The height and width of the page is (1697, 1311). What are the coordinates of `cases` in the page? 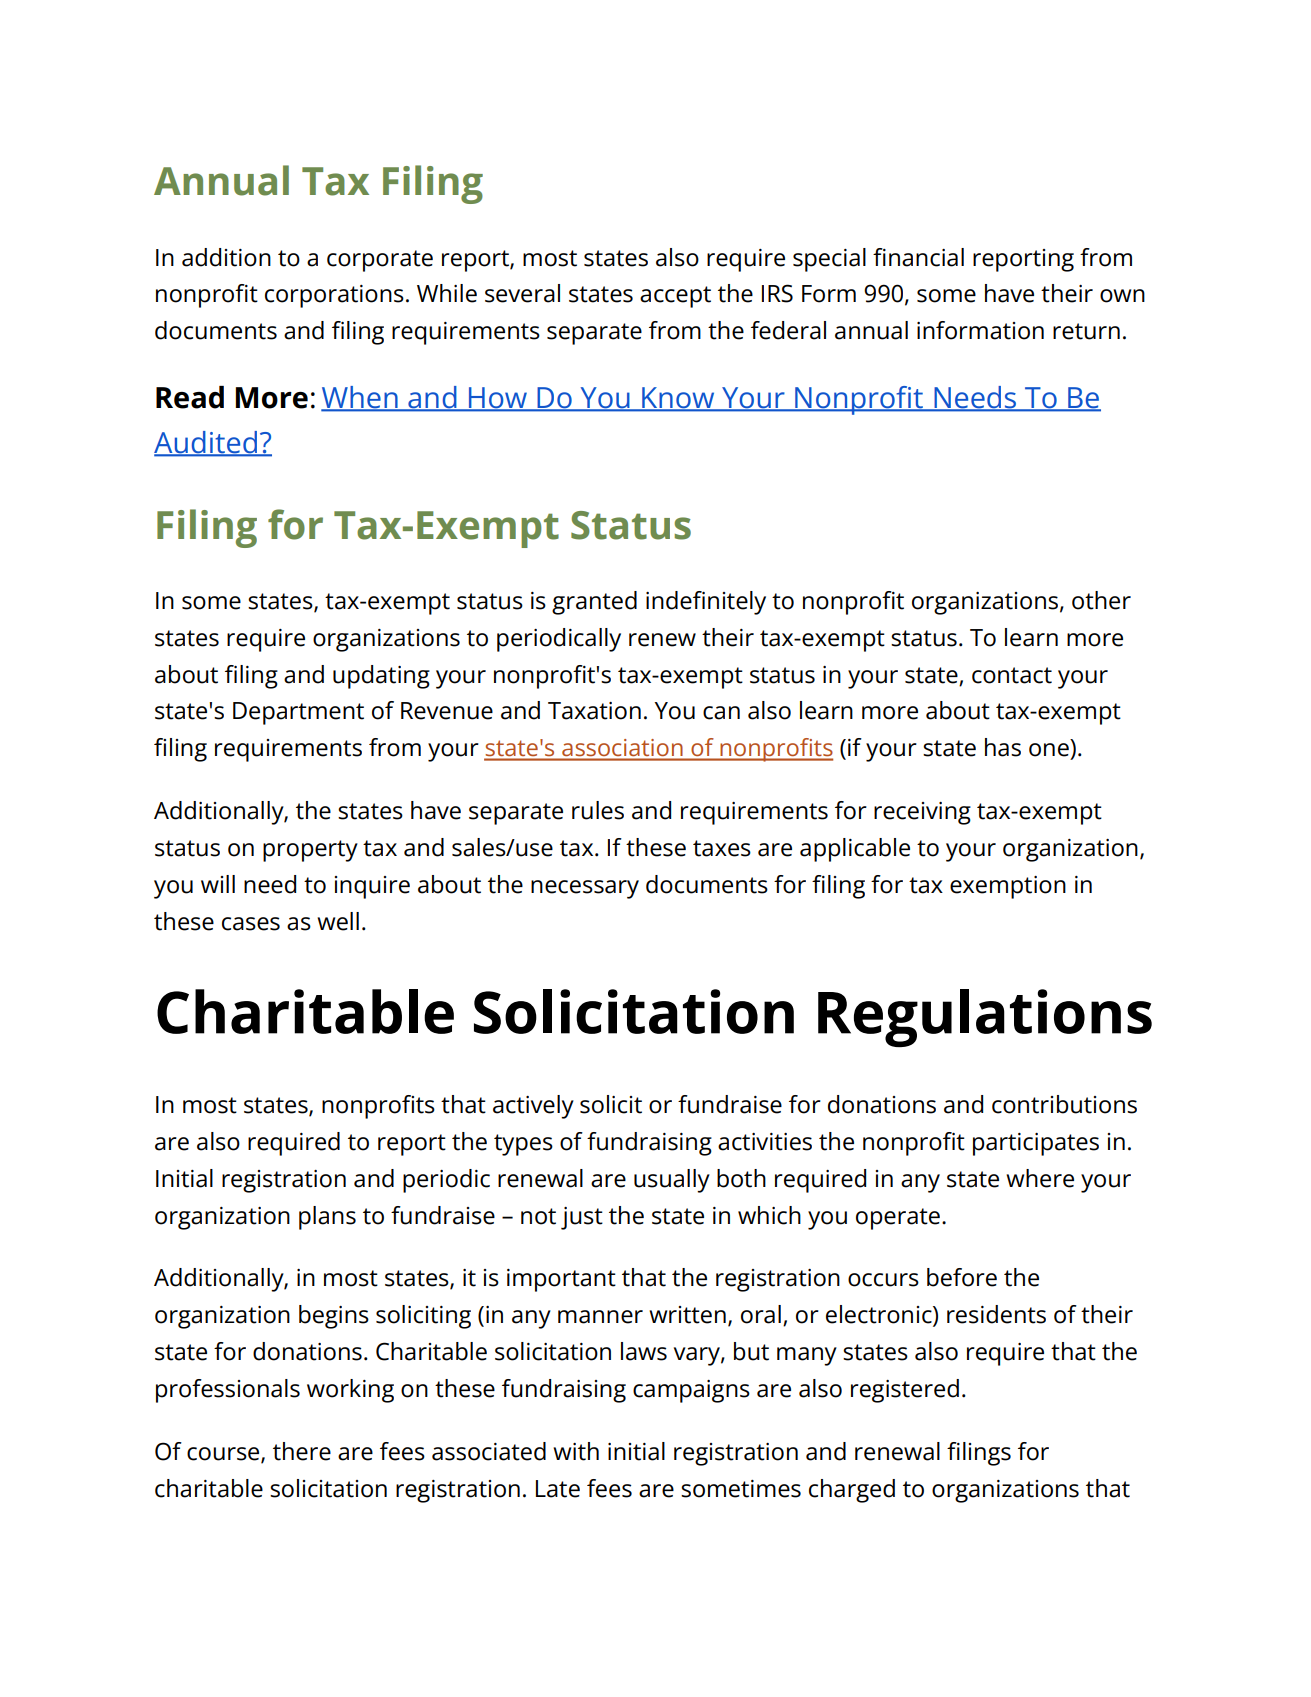 It's located at (251, 924).
